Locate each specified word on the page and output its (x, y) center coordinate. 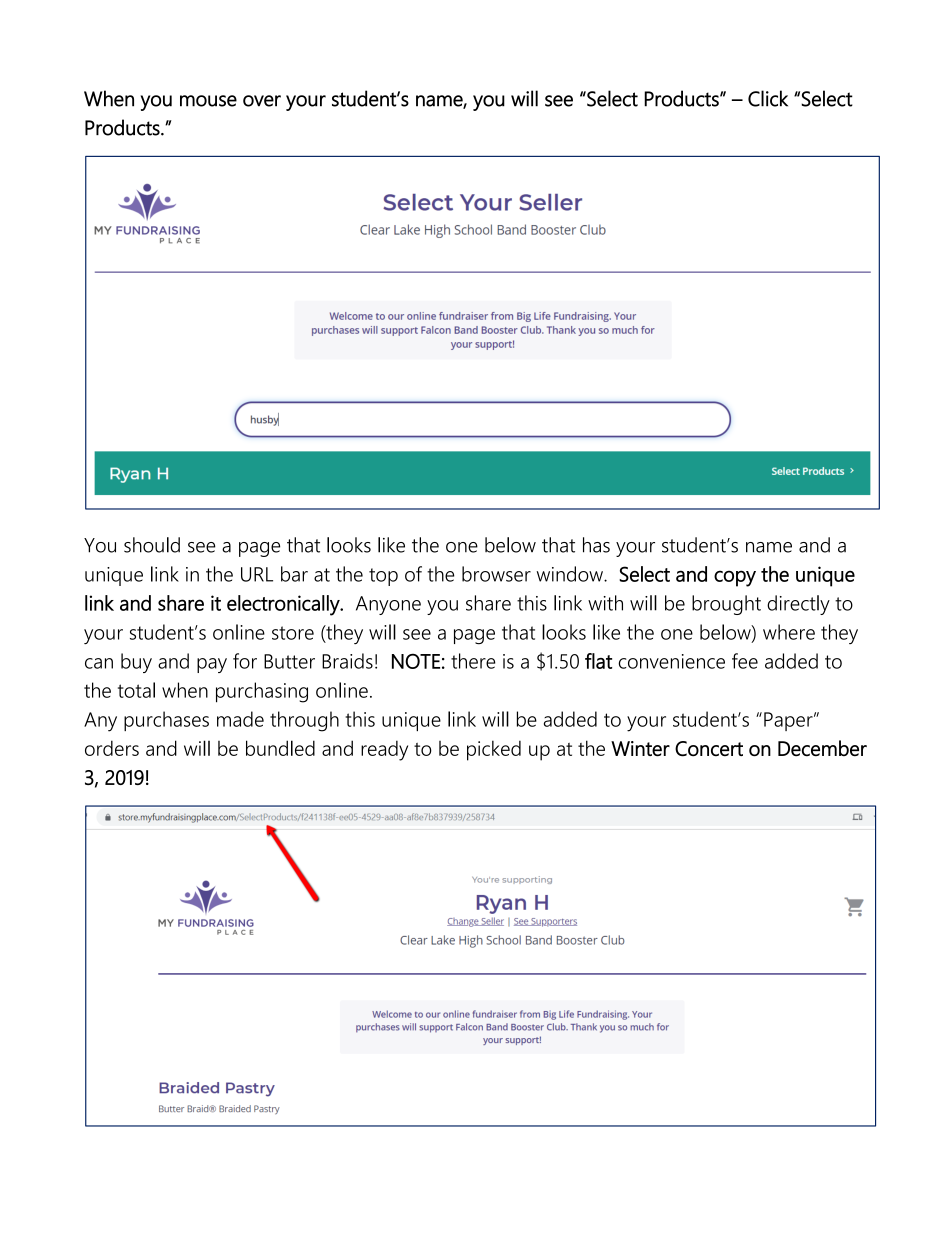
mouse (208, 101)
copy (735, 578)
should (152, 545)
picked (494, 750)
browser (496, 574)
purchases (166, 721)
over (262, 101)
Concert (709, 749)
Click (768, 98)
